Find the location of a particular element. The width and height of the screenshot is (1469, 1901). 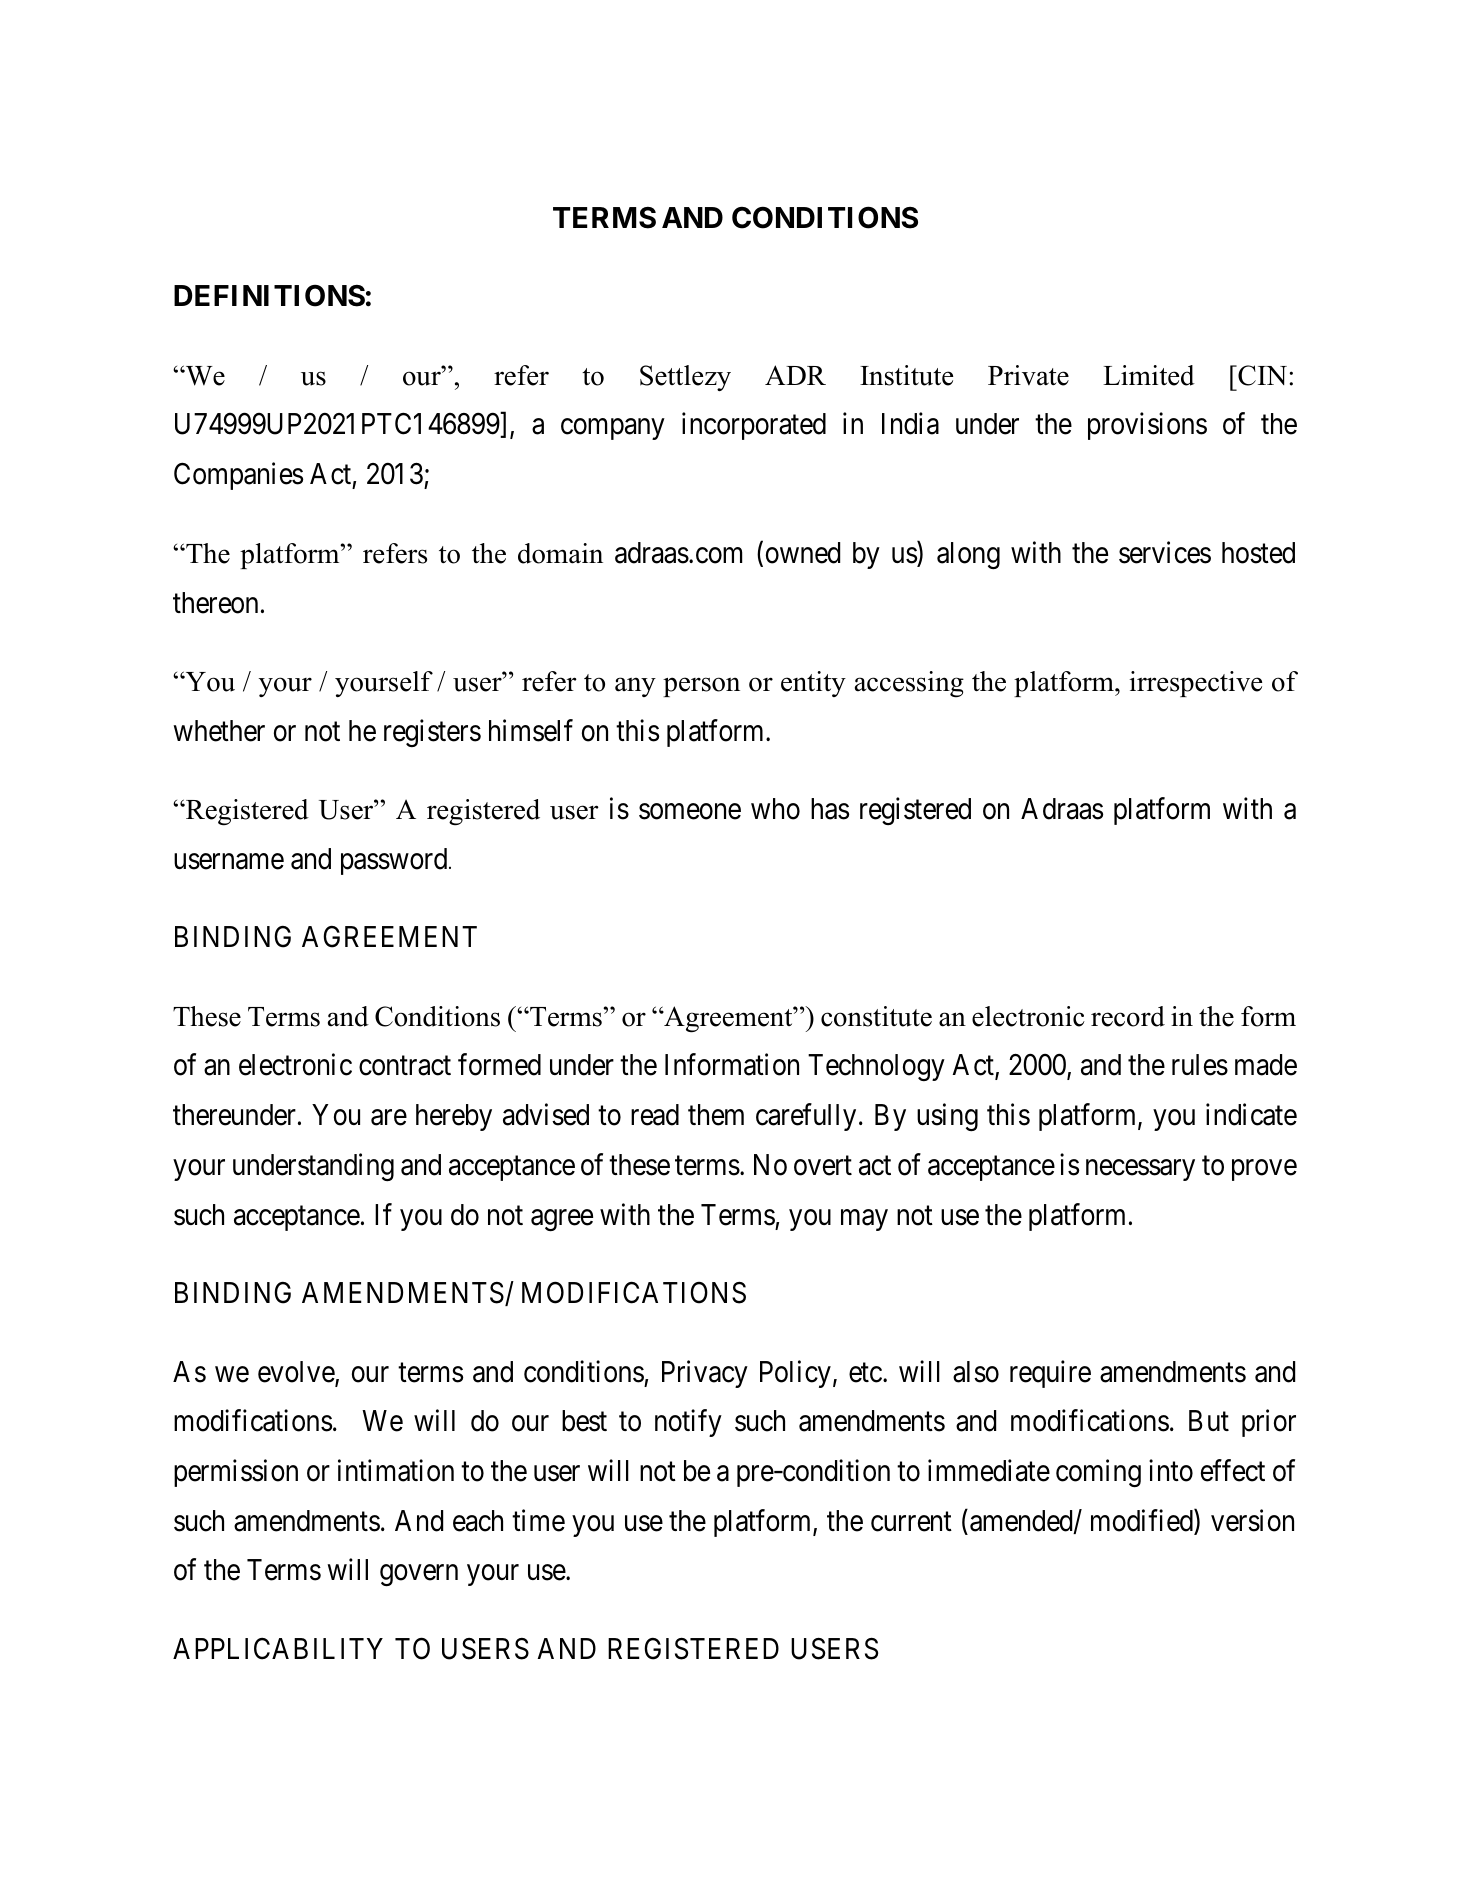

modified is located at coordinates (1143, 1521).
